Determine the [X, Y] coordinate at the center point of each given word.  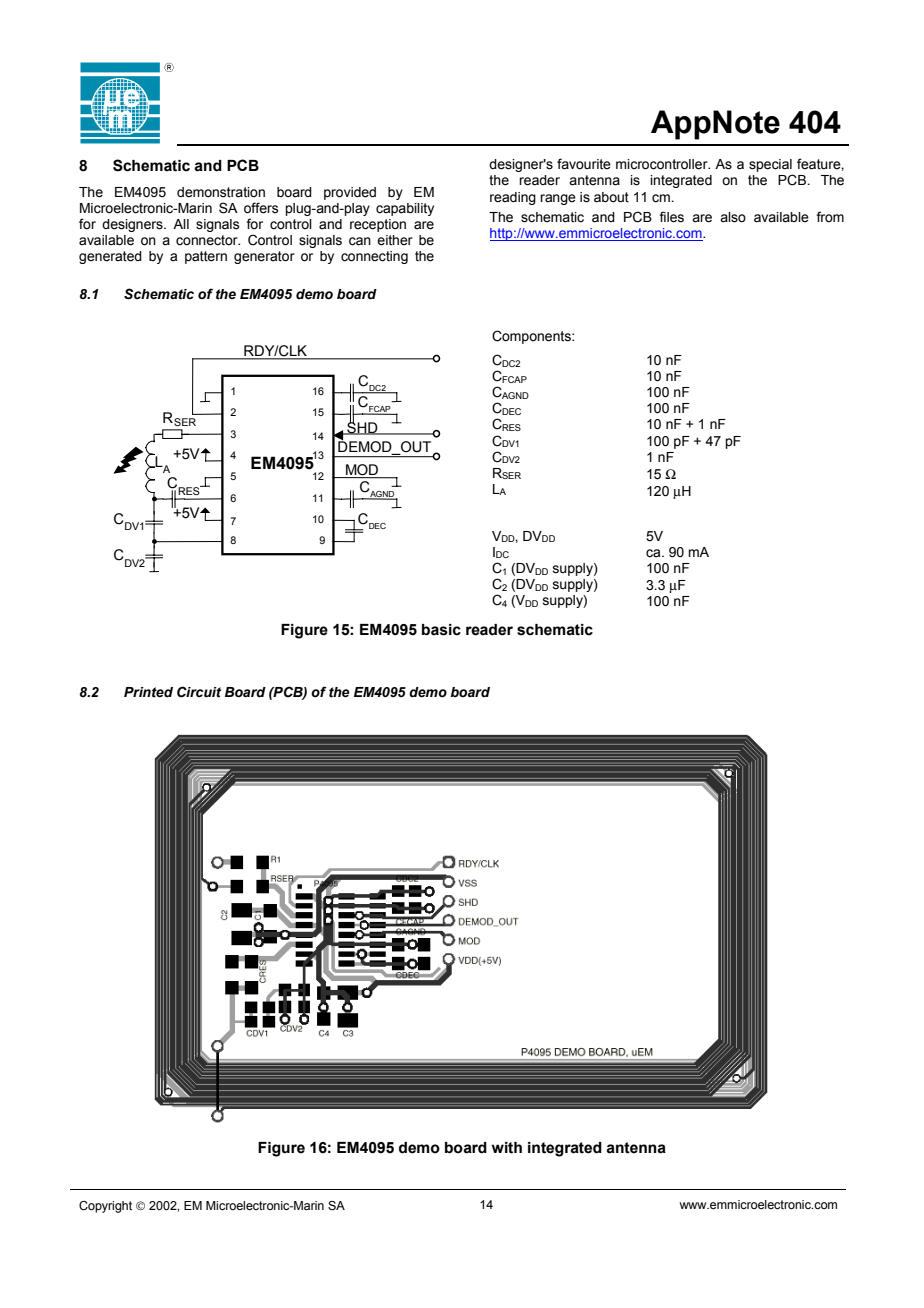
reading [513, 198]
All [181, 224]
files [671, 217]
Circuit [199, 692]
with [507, 1148]
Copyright [105, 1207]
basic [441, 630]
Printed [148, 692]
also [733, 217]
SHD [362, 427]
